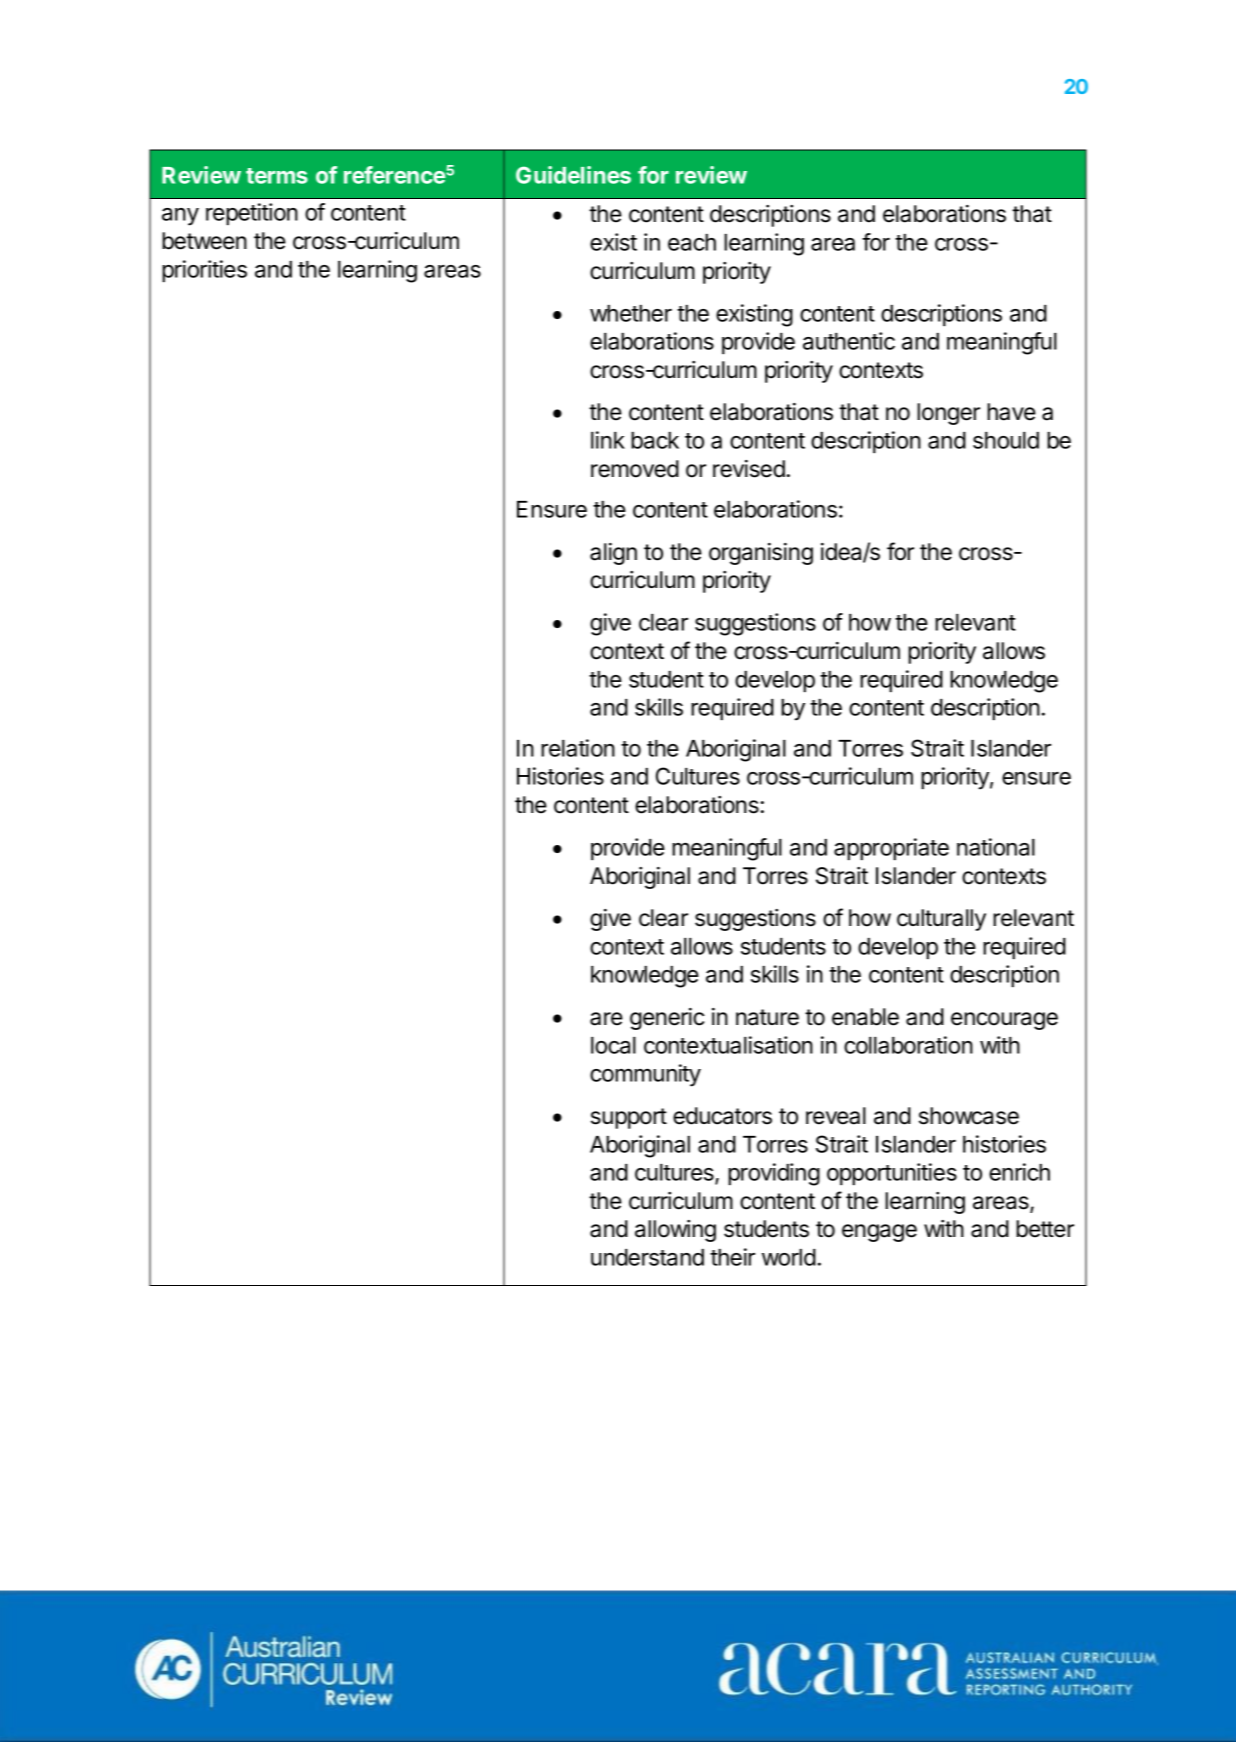  Describe the element at coordinates (578, 748) in the screenshot. I see `relation` at that location.
